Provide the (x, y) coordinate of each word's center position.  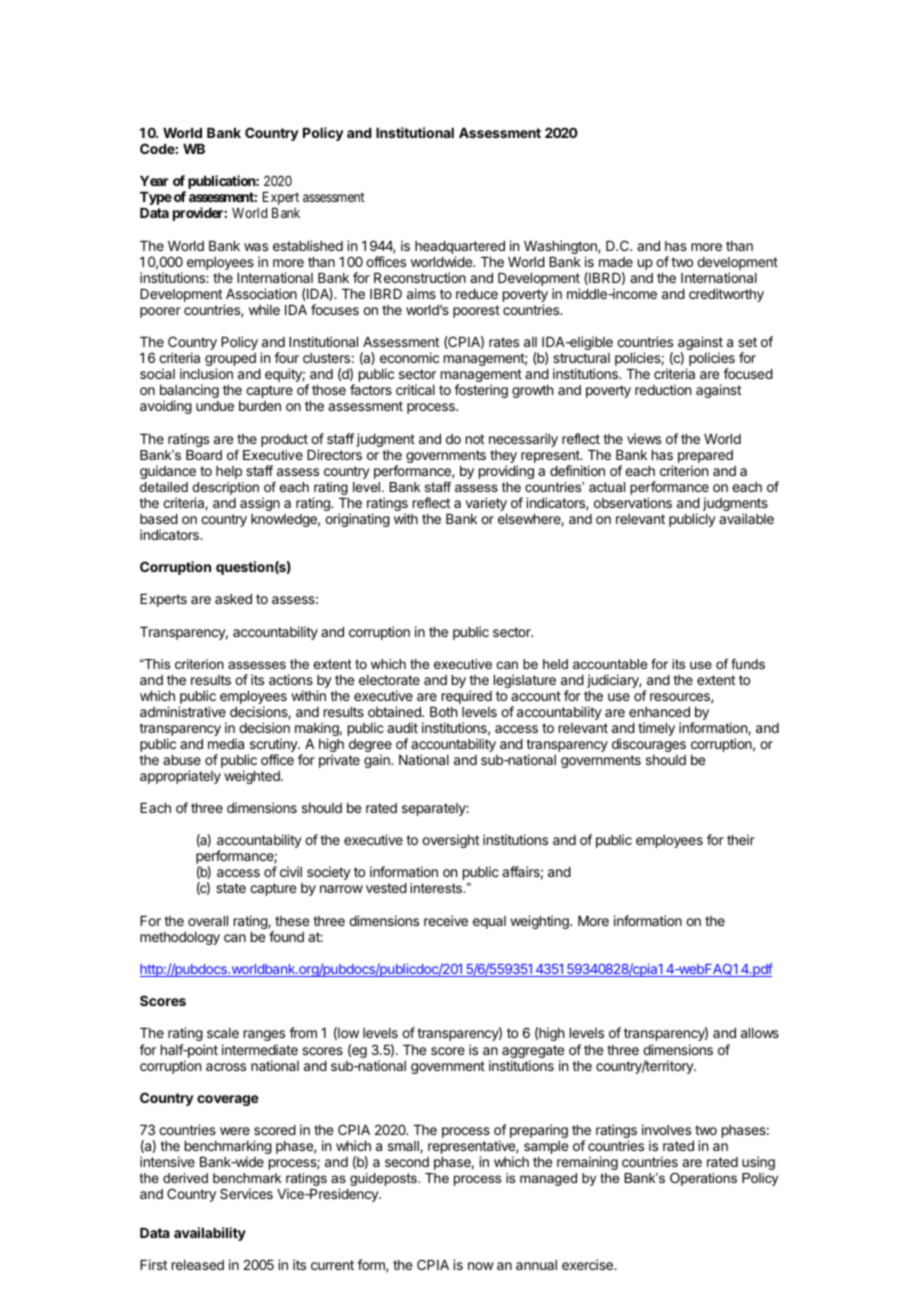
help (229, 472)
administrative (183, 711)
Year (154, 181)
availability (210, 1234)
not (475, 439)
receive (446, 920)
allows (760, 1033)
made (616, 262)
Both (443, 712)
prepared (705, 458)
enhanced (659, 712)
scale (223, 1033)
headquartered (460, 249)
